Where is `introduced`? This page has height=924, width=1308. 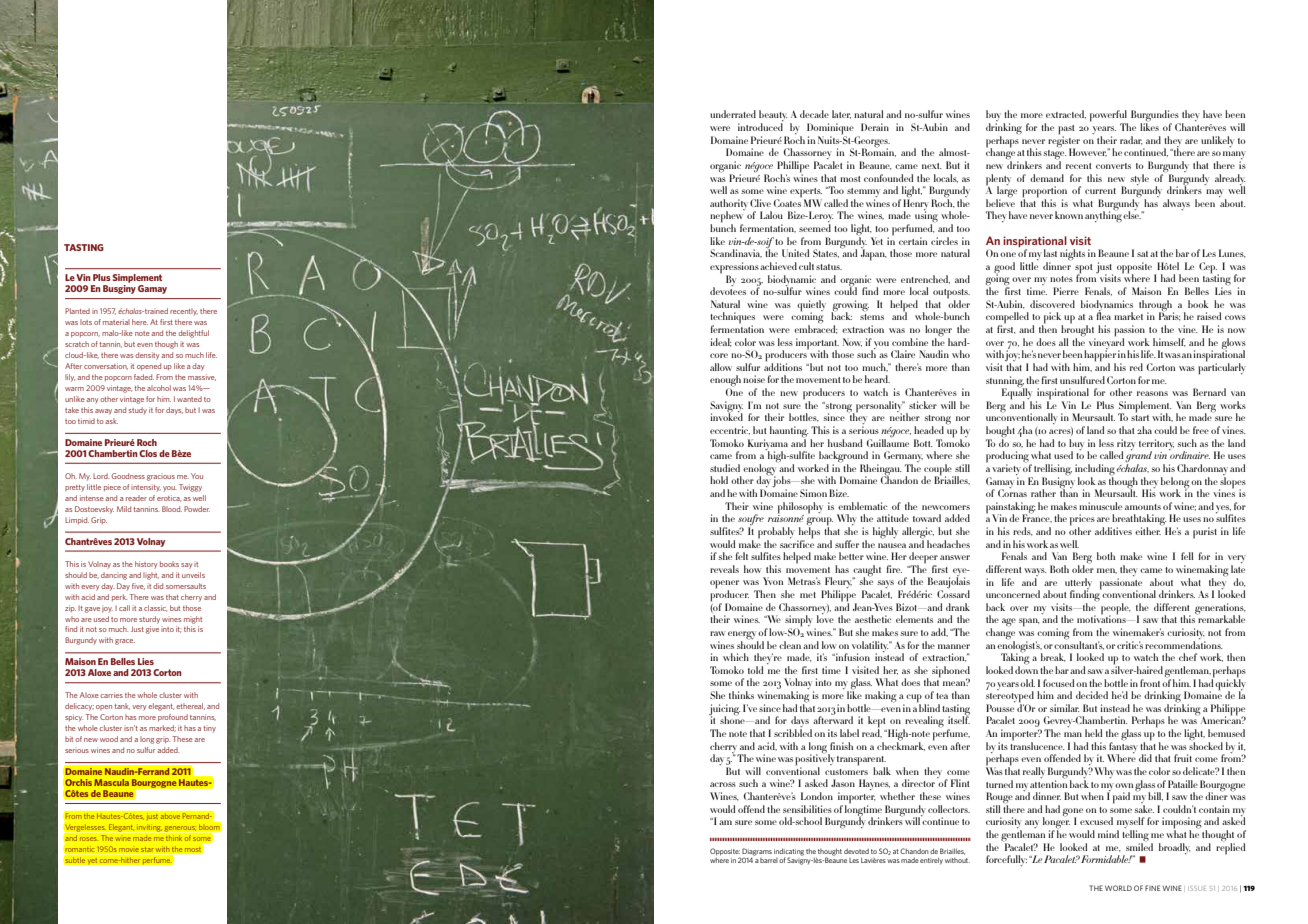 introduced is located at coordinates (760, 127).
